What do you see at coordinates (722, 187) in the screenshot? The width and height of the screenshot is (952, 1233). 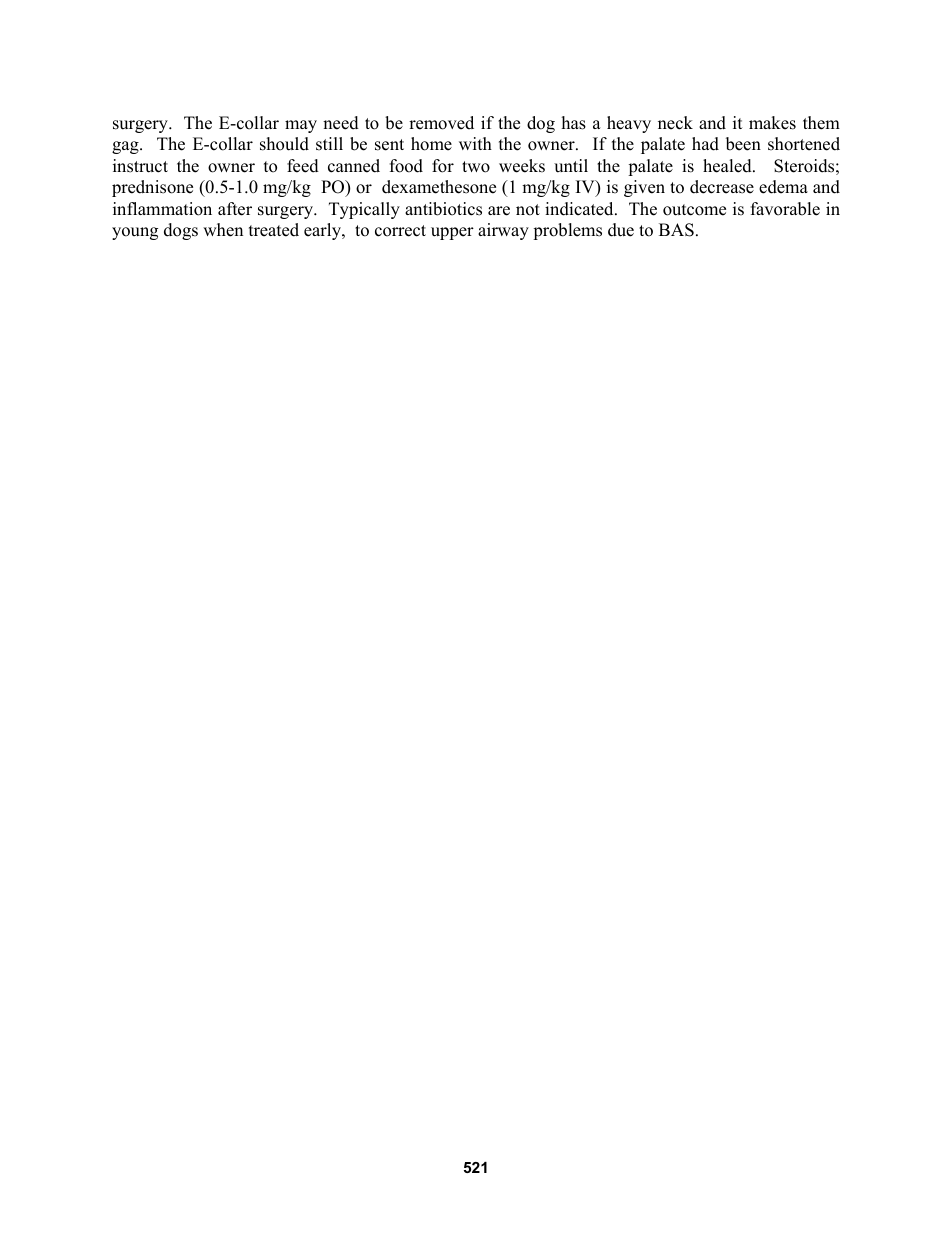 I see `decrease` at bounding box center [722, 187].
